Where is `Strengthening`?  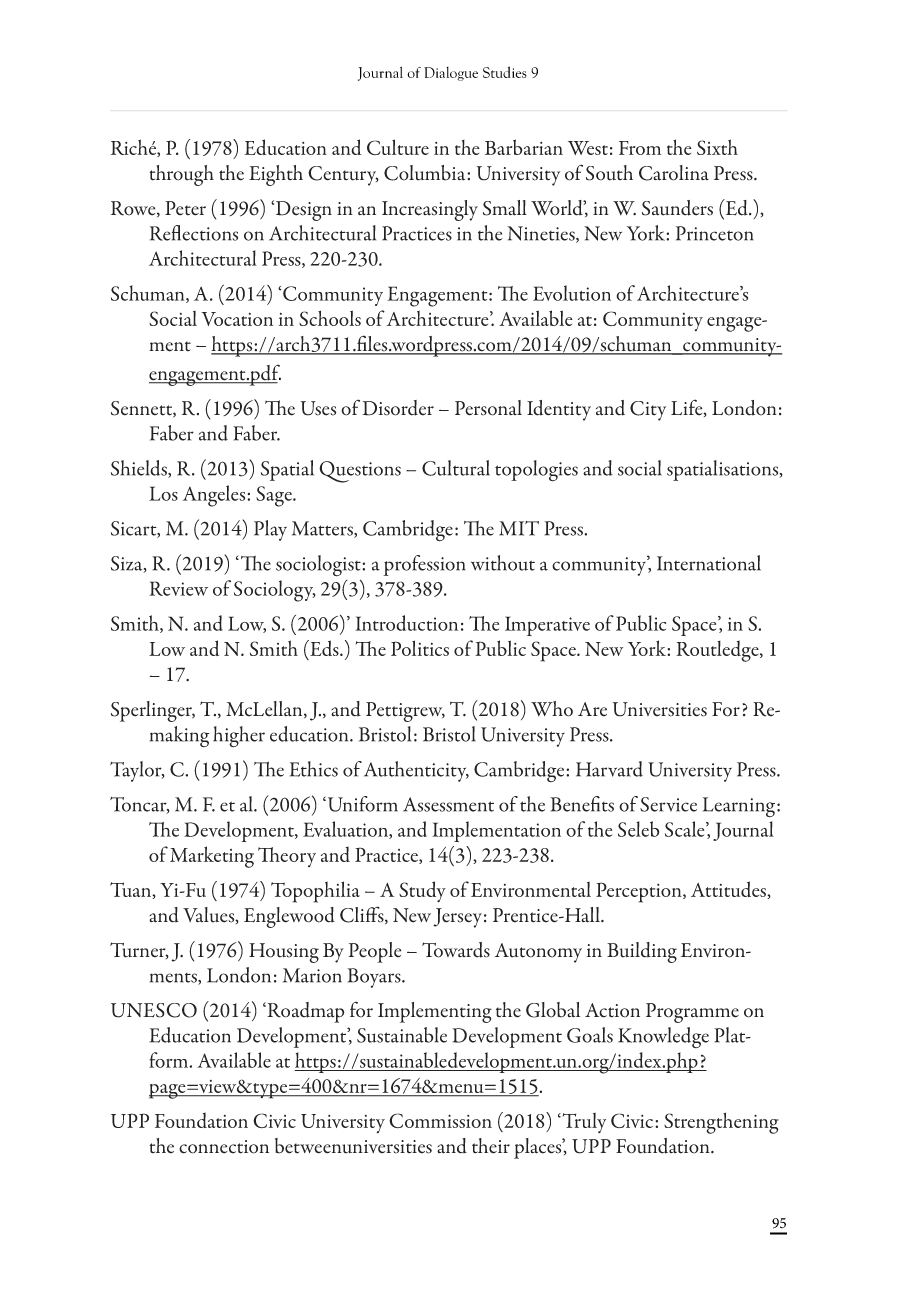
Strengthening is located at coordinates (721, 1123).
